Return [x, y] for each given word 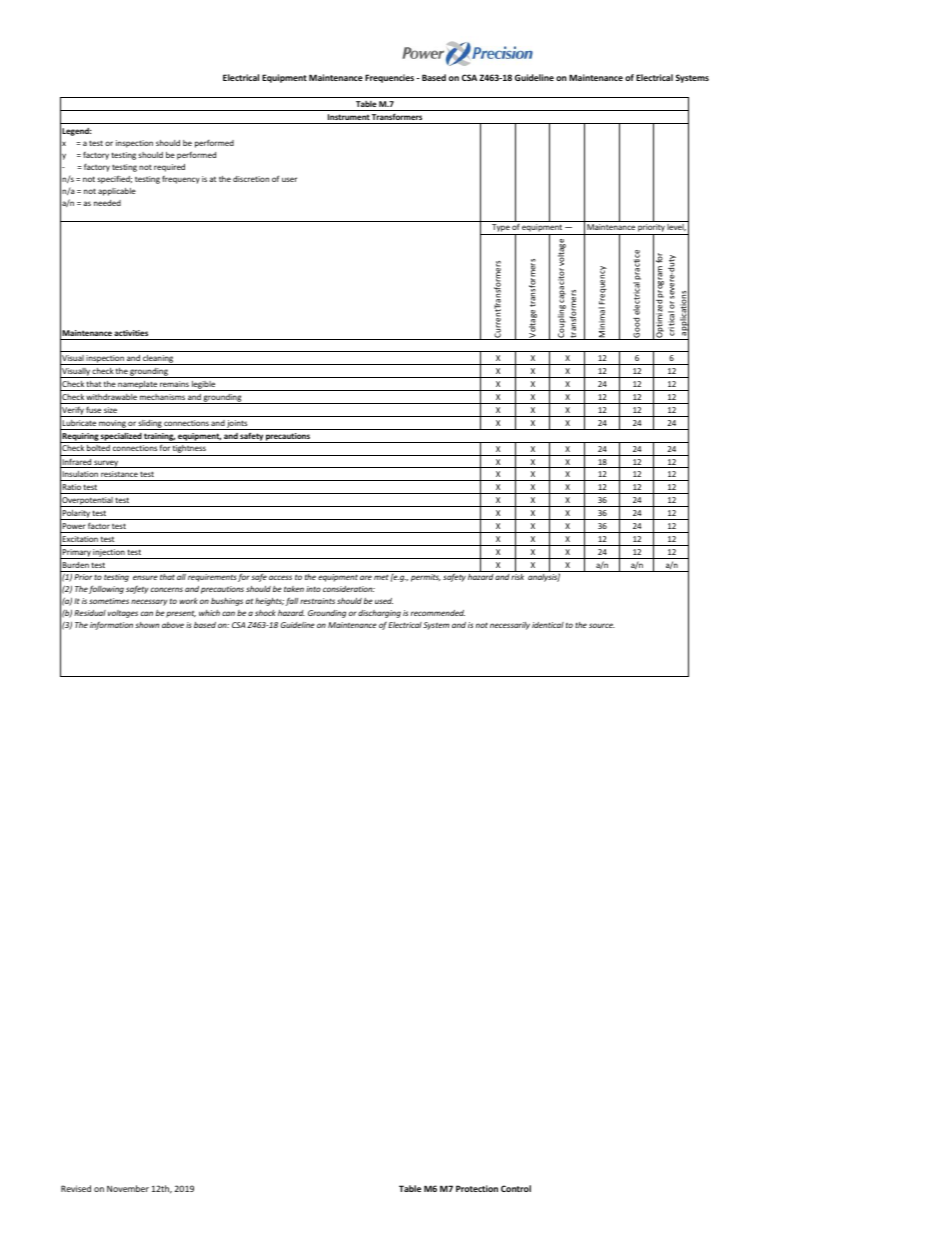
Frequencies [389, 78]
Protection [477, 1188]
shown [147, 625]
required [169, 168]
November [128, 1188]
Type [501, 229]
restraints [317, 601]
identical [548, 625]
